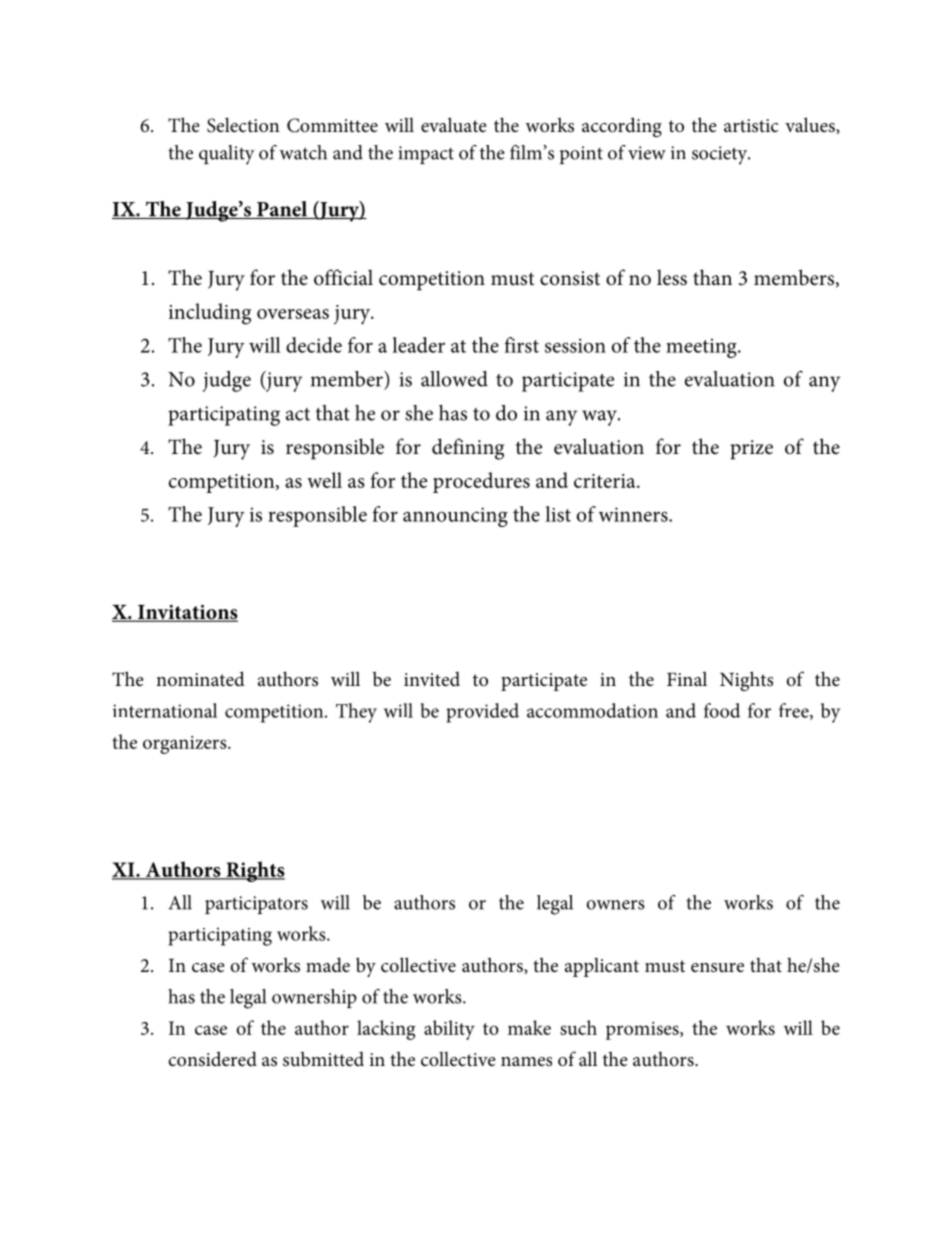 The height and width of the image is (1233, 952). What do you see at coordinates (212, 1059) in the image?
I see `considered` at bounding box center [212, 1059].
